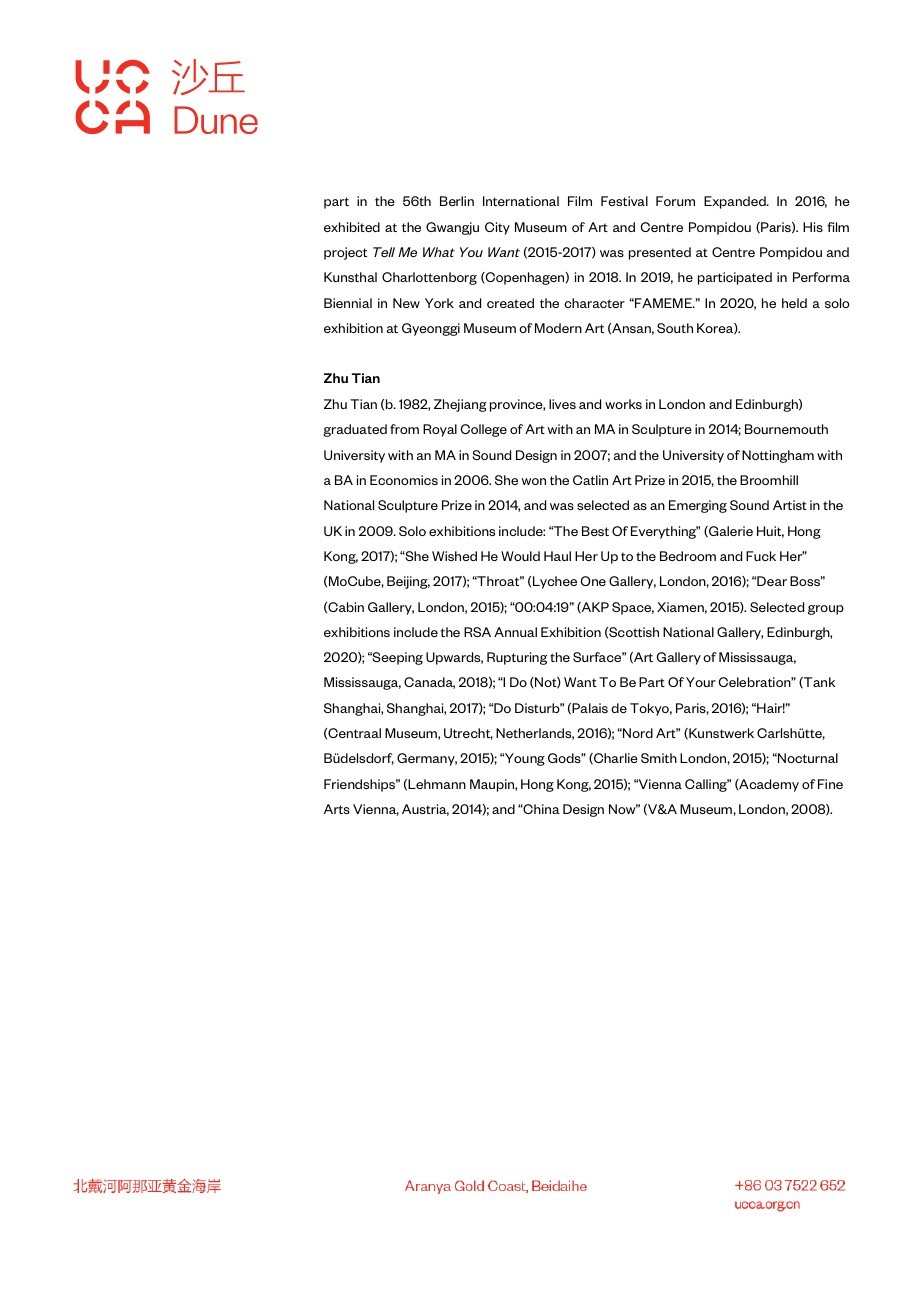 The width and height of the image is (924, 1308). Describe the element at coordinates (830, 784) in the image. I see `Fine` at that location.
